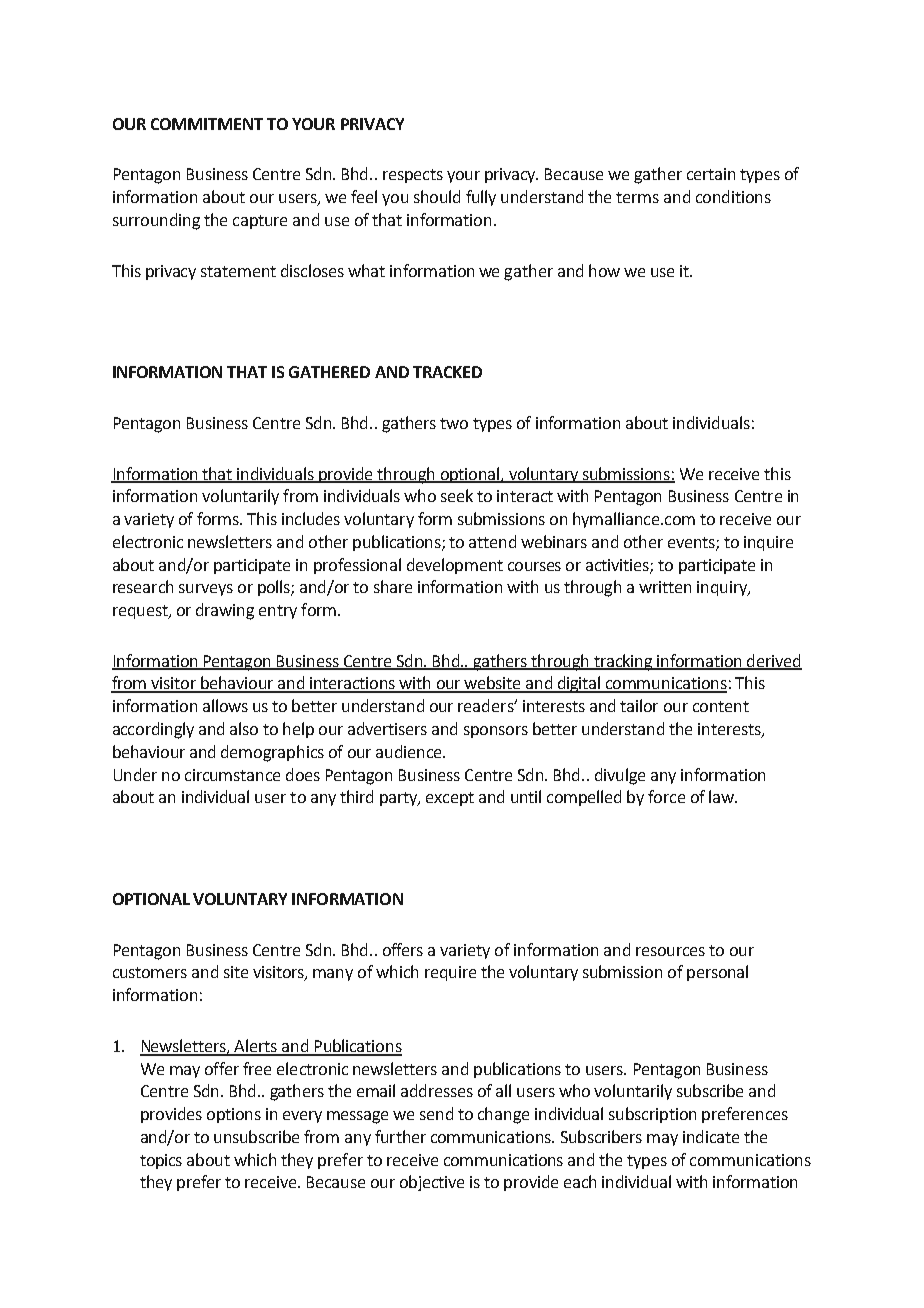 This screenshot has height=1308, width=924. Describe the element at coordinates (711, 174) in the screenshot. I see `certain` at that location.
